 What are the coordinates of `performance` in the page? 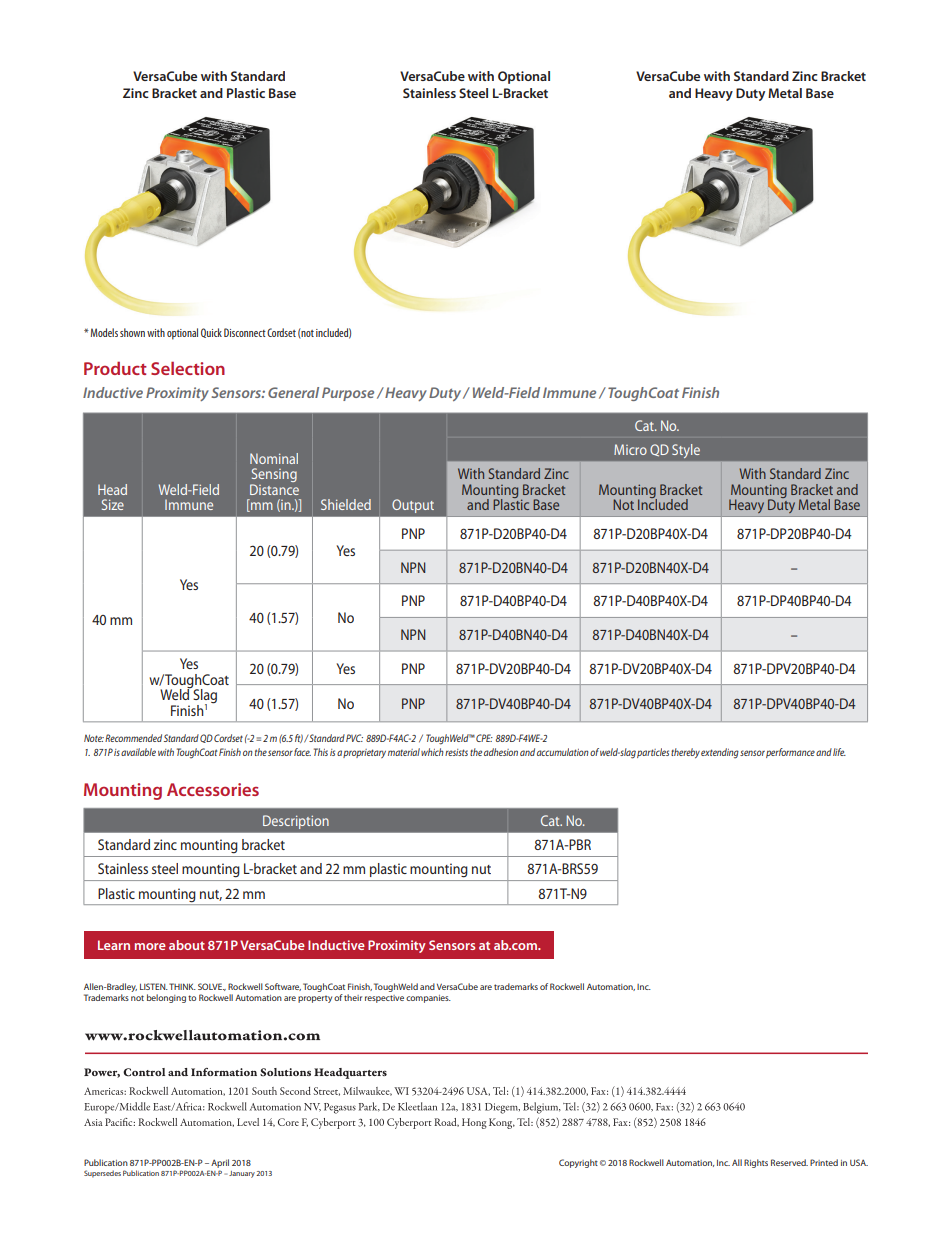 It's located at (790, 753).
